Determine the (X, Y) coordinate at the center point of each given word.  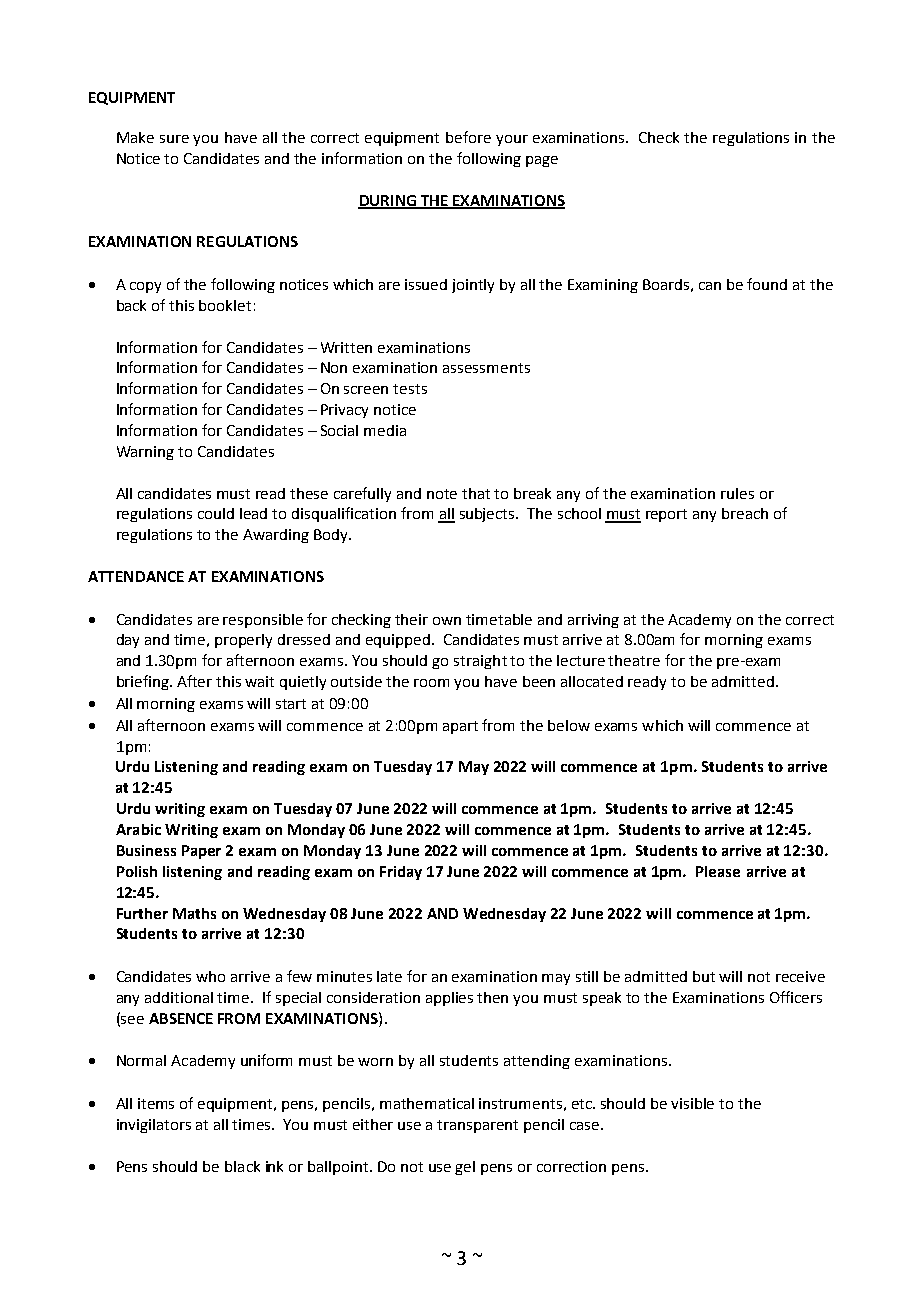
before (468, 137)
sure (174, 139)
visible (692, 1103)
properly (243, 641)
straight (480, 662)
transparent (477, 1126)
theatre (634, 660)
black (242, 1166)
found (767, 284)
